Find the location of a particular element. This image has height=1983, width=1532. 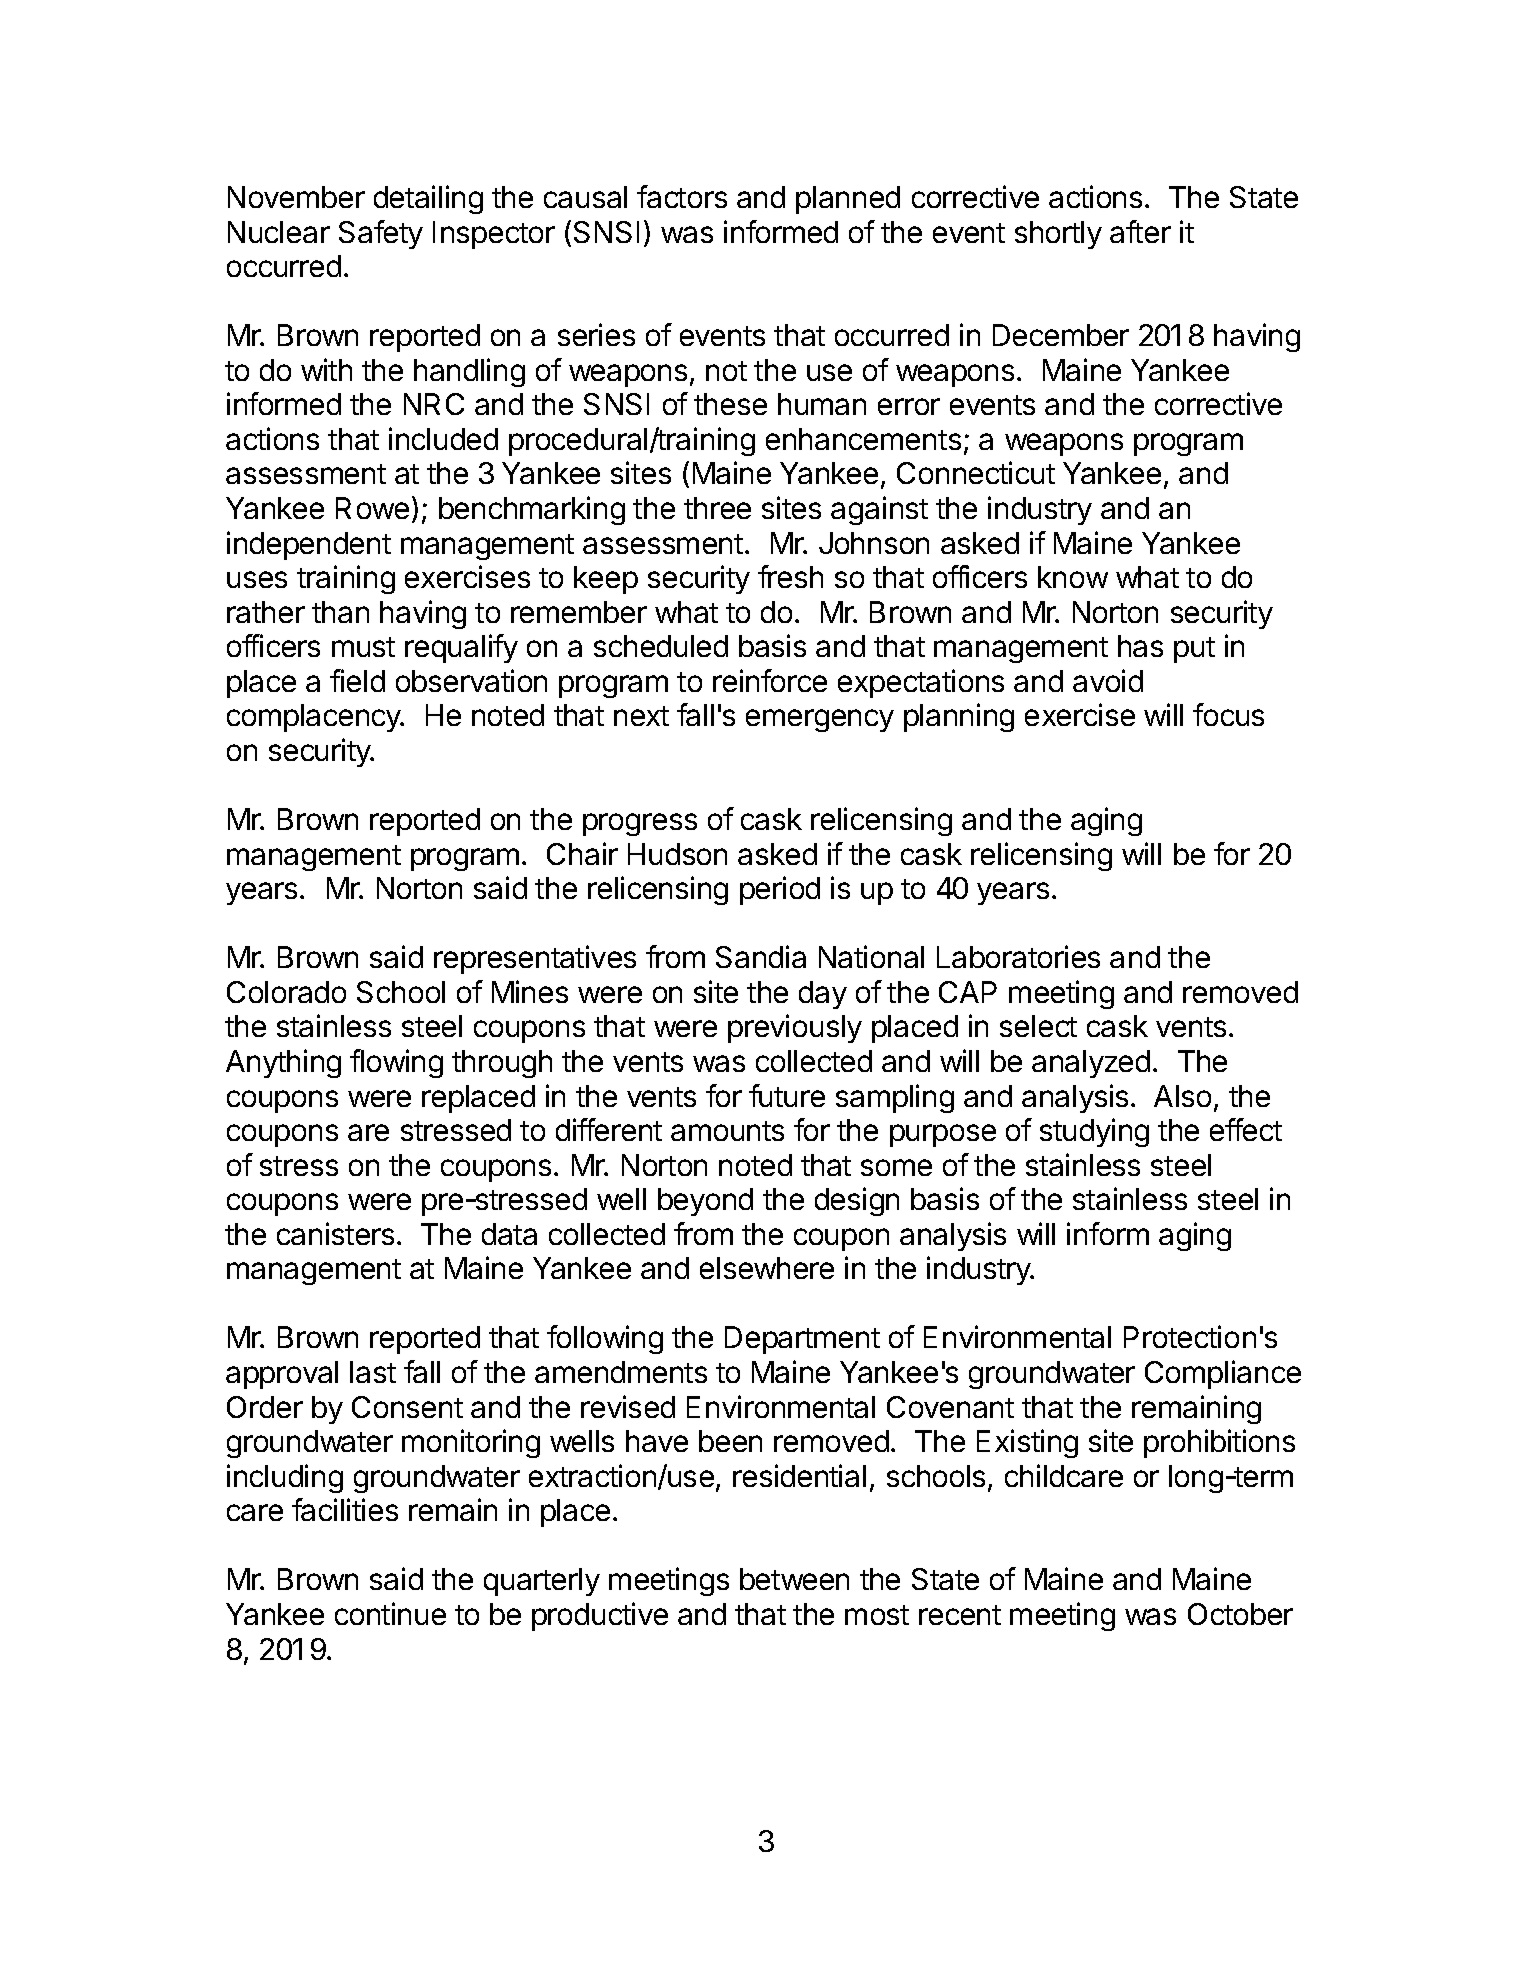

than is located at coordinates (340, 612).
